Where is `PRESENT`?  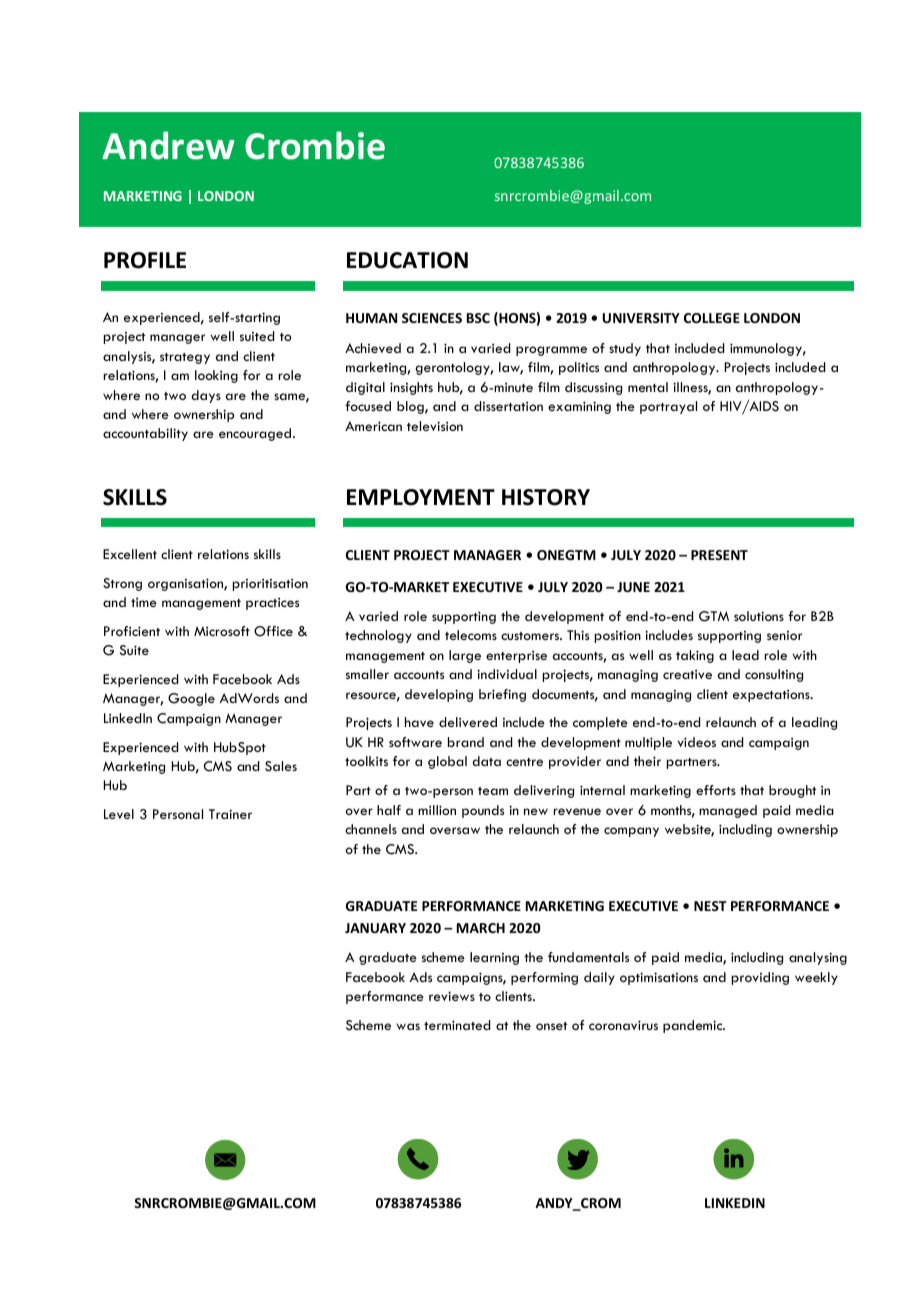
PRESENT is located at coordinates (719, 555).
